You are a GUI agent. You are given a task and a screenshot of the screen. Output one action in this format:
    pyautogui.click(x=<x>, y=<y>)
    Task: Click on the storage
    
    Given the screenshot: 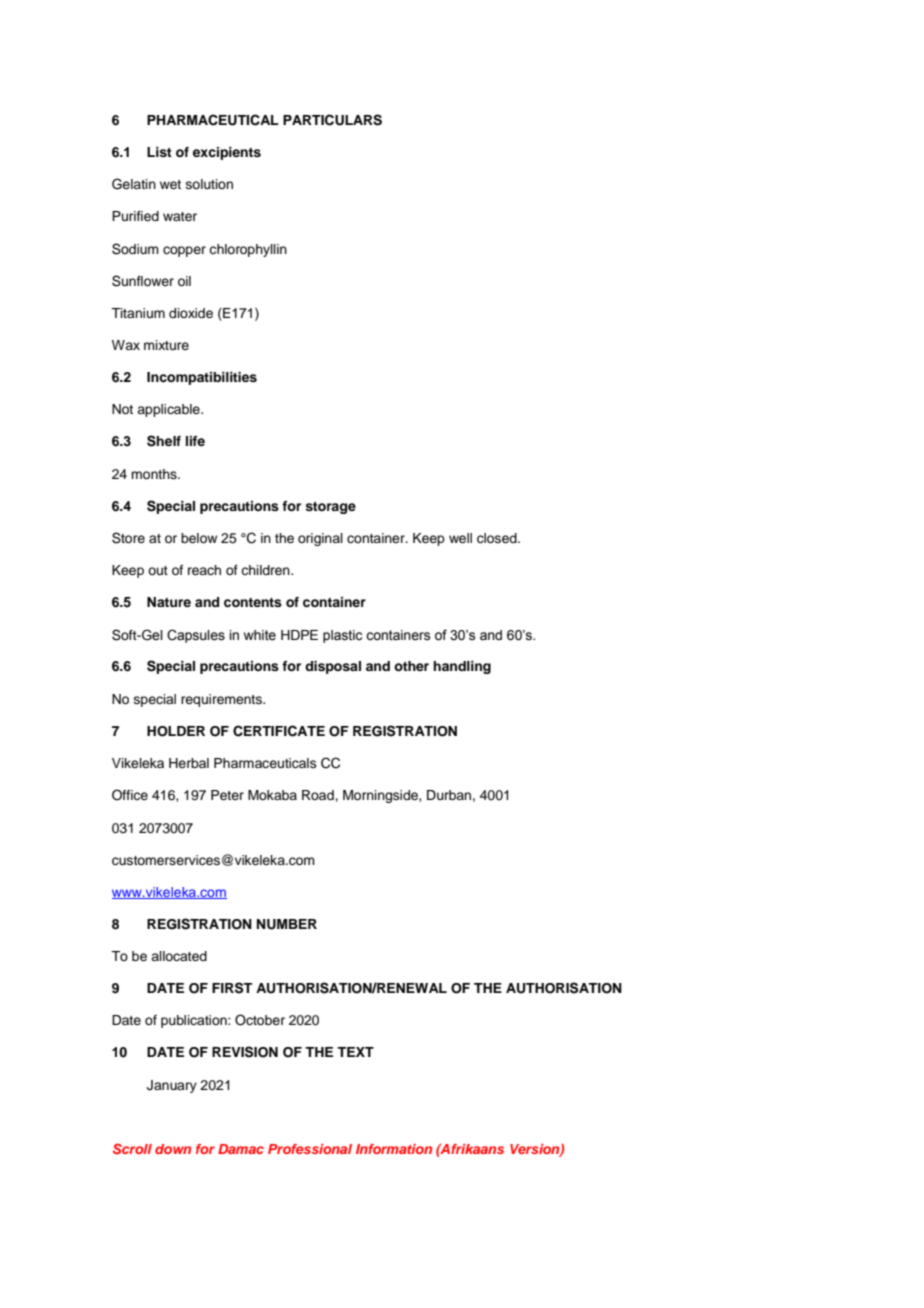 What is the action you would take?
    pyautogui.click(x=330, y=508)
